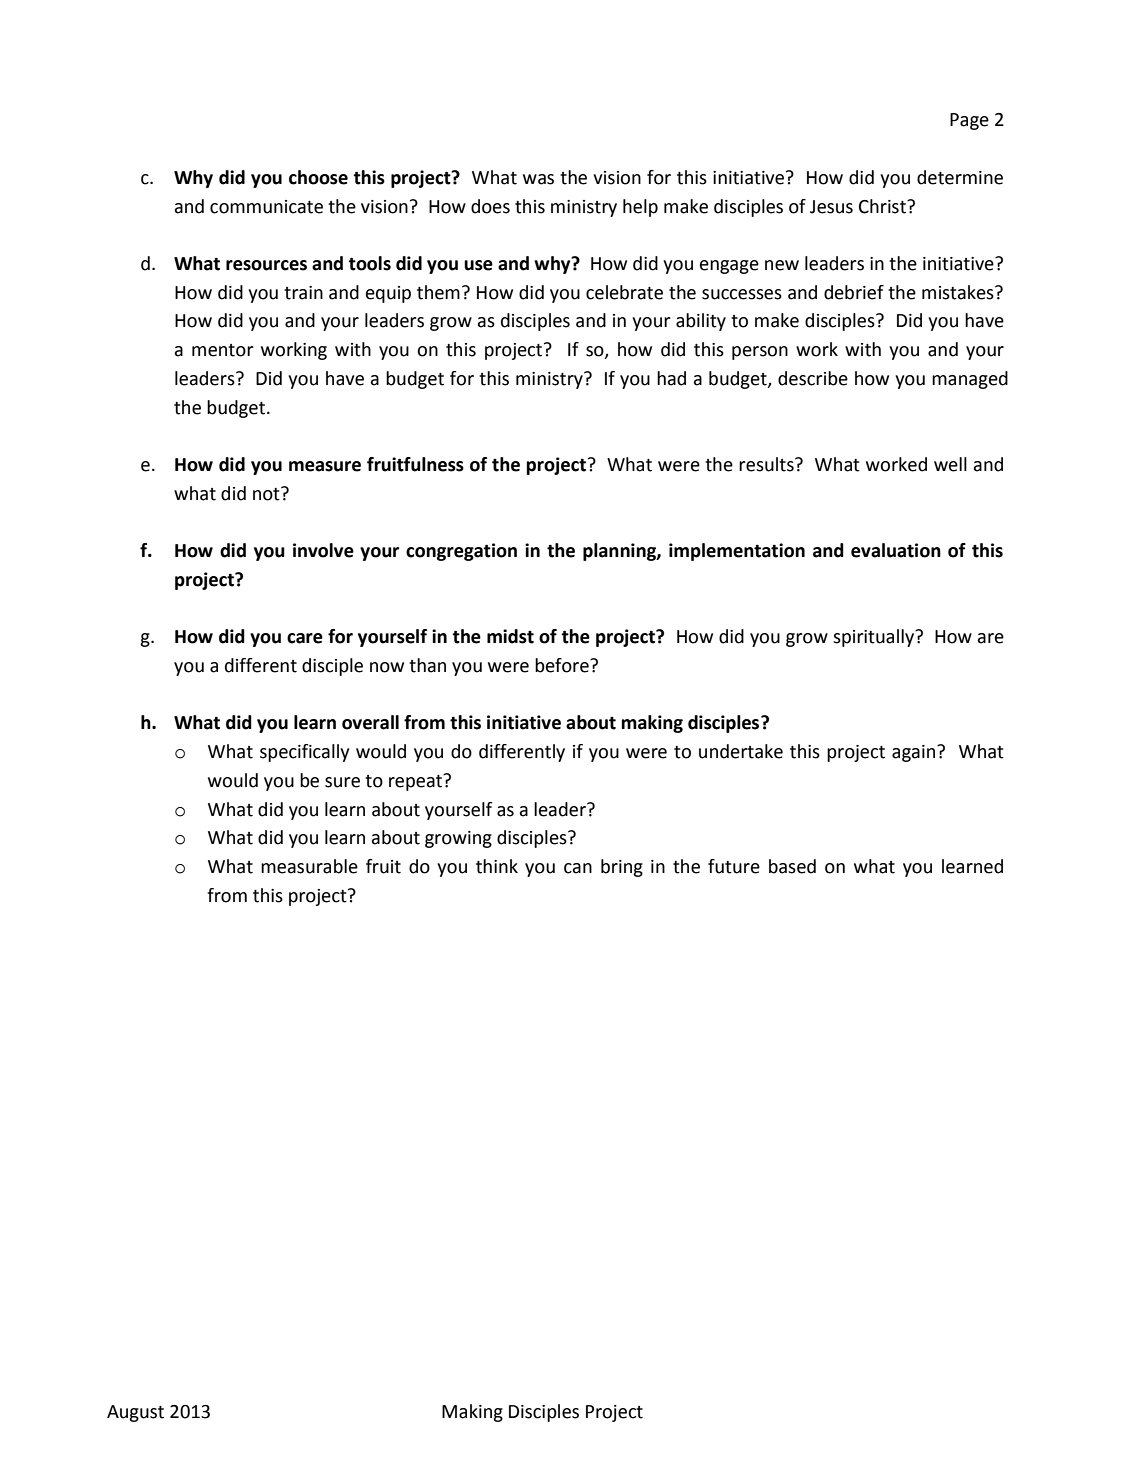  I want to click on was, so click(538, 179).
